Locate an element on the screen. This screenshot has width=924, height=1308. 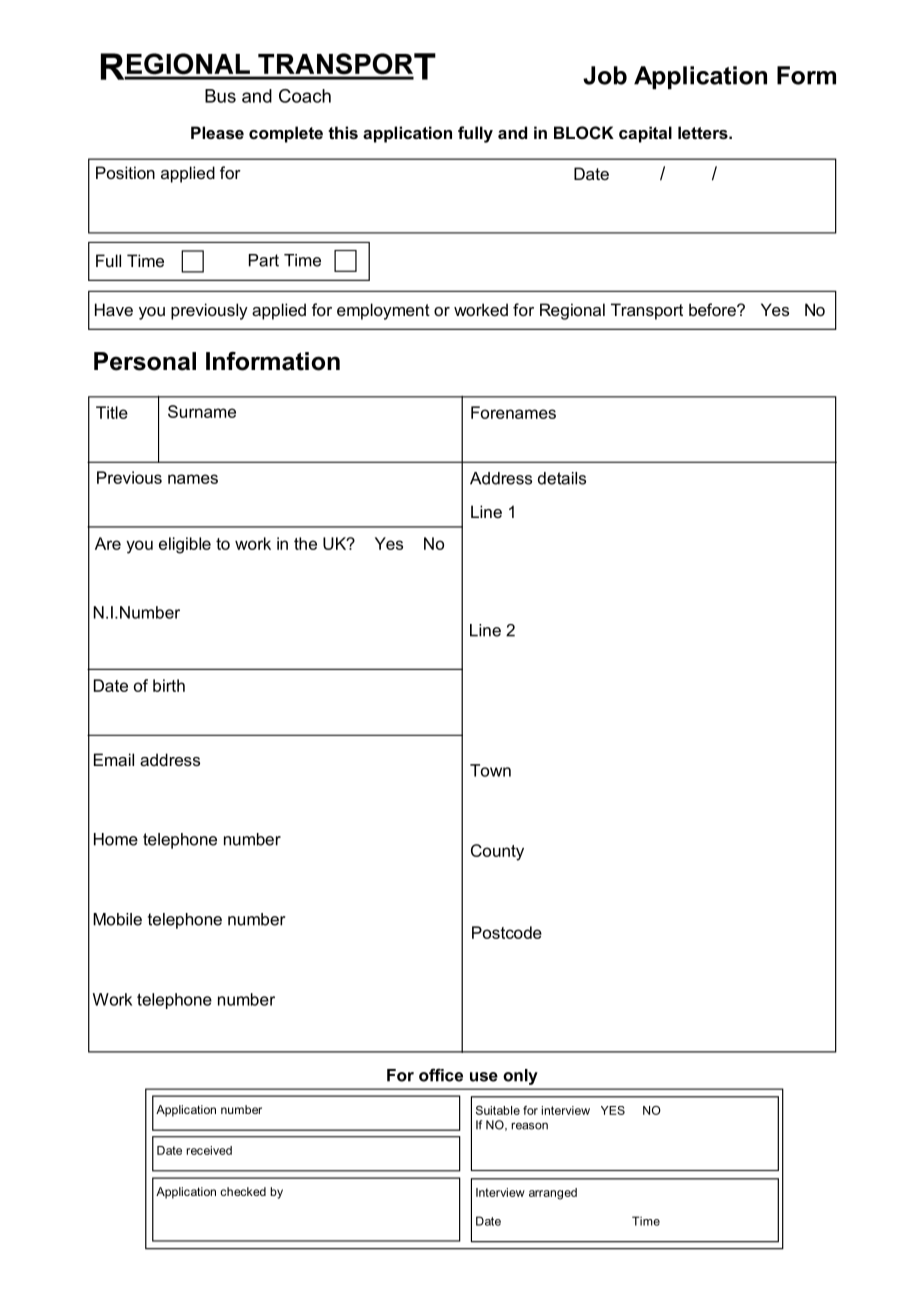
received is located at coordinates (209, 1150).
